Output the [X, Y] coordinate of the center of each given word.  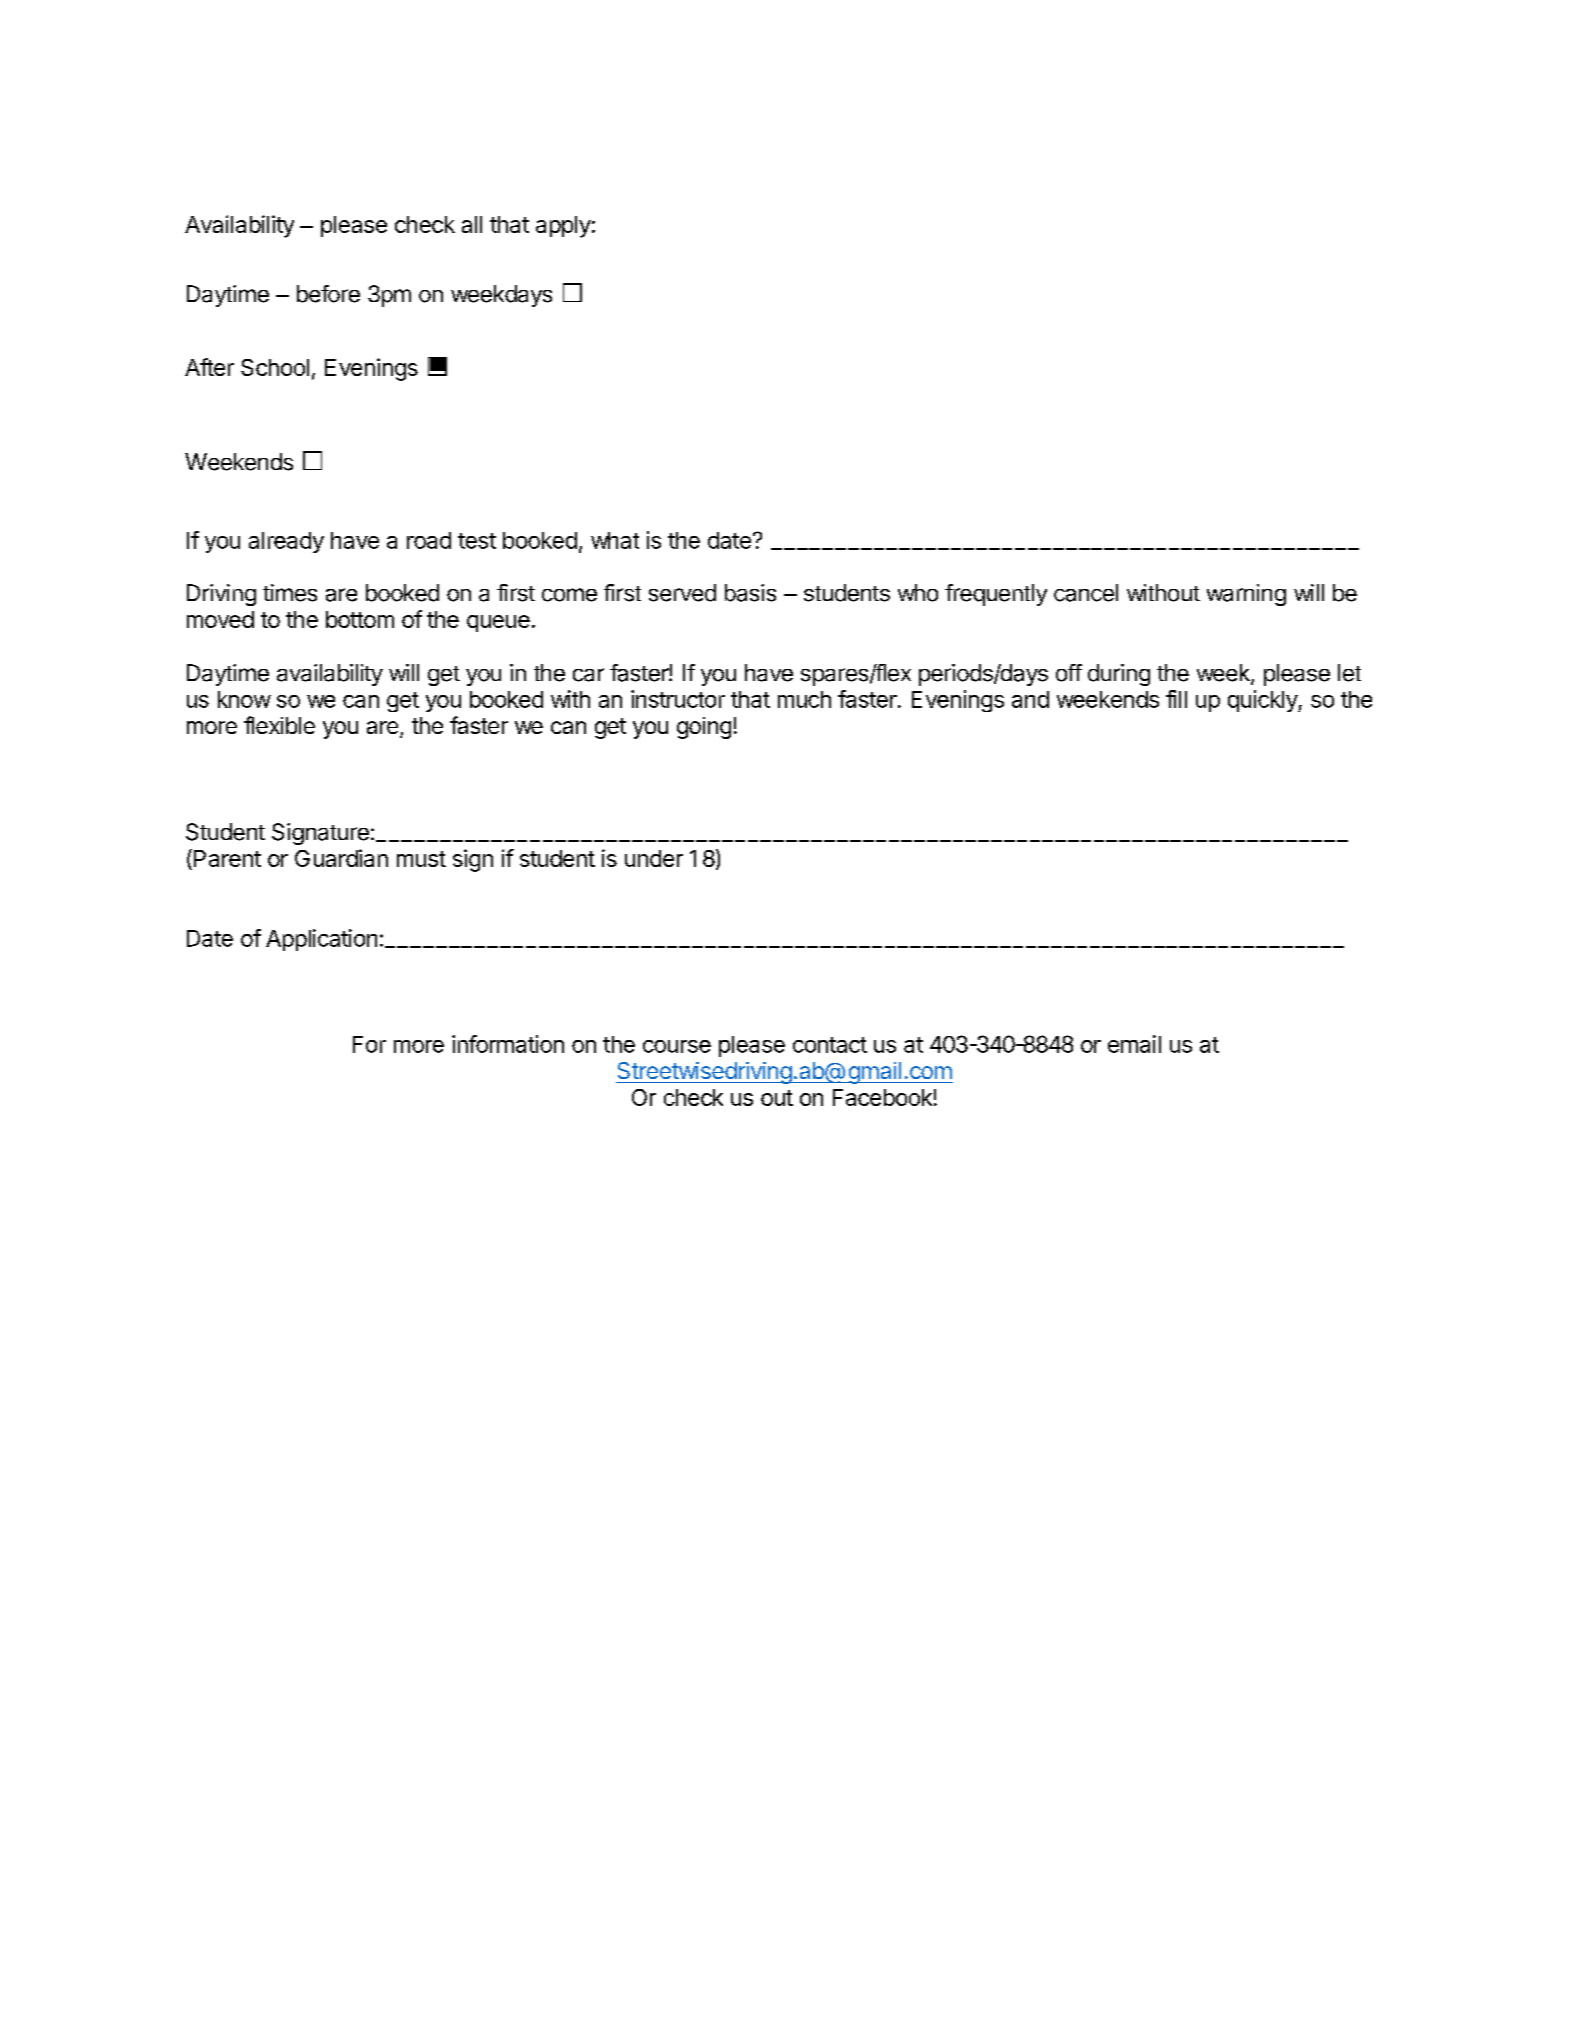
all [472, 224]
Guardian [341, 858]
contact [830, 1045]
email [1134, 1044]
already [286, 542]
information [508, 1044]
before [328, 294]
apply [563, 227]
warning [1246, 595]
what [615, 540]
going [704, 728]
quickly [1263, 701]
